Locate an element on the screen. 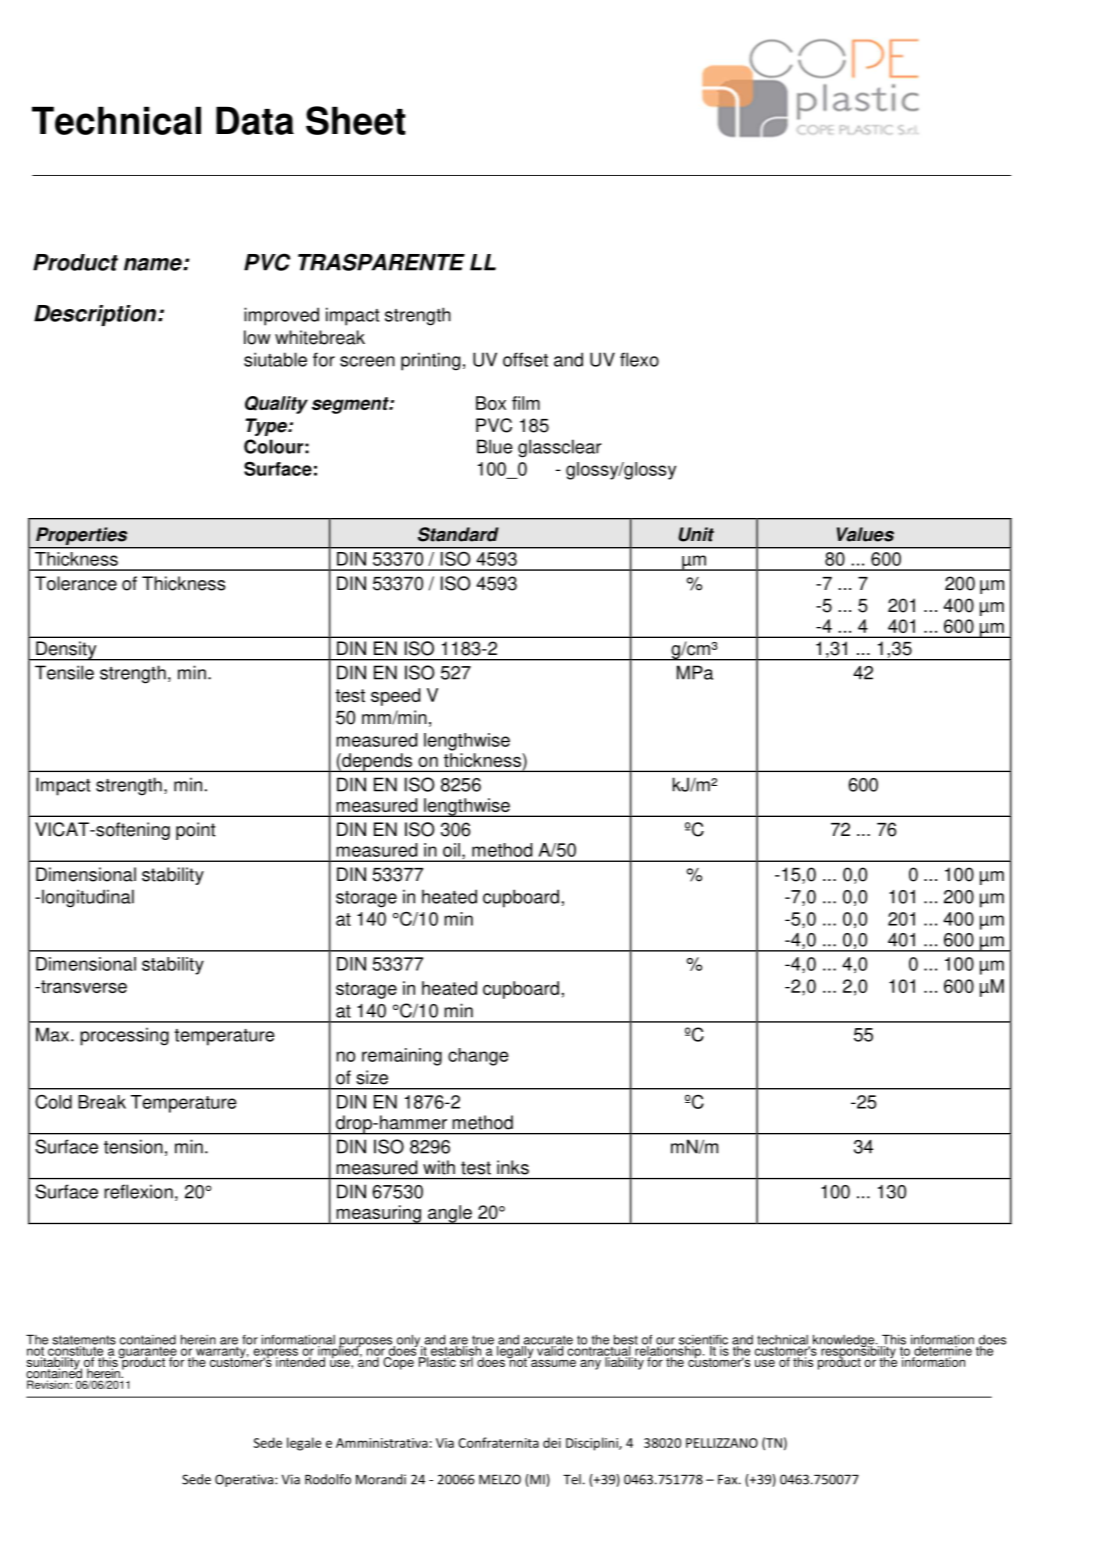 Image resolution: width=1108 pixels, height=1568 pixels. Unit is located at coordinates (696, 534).
